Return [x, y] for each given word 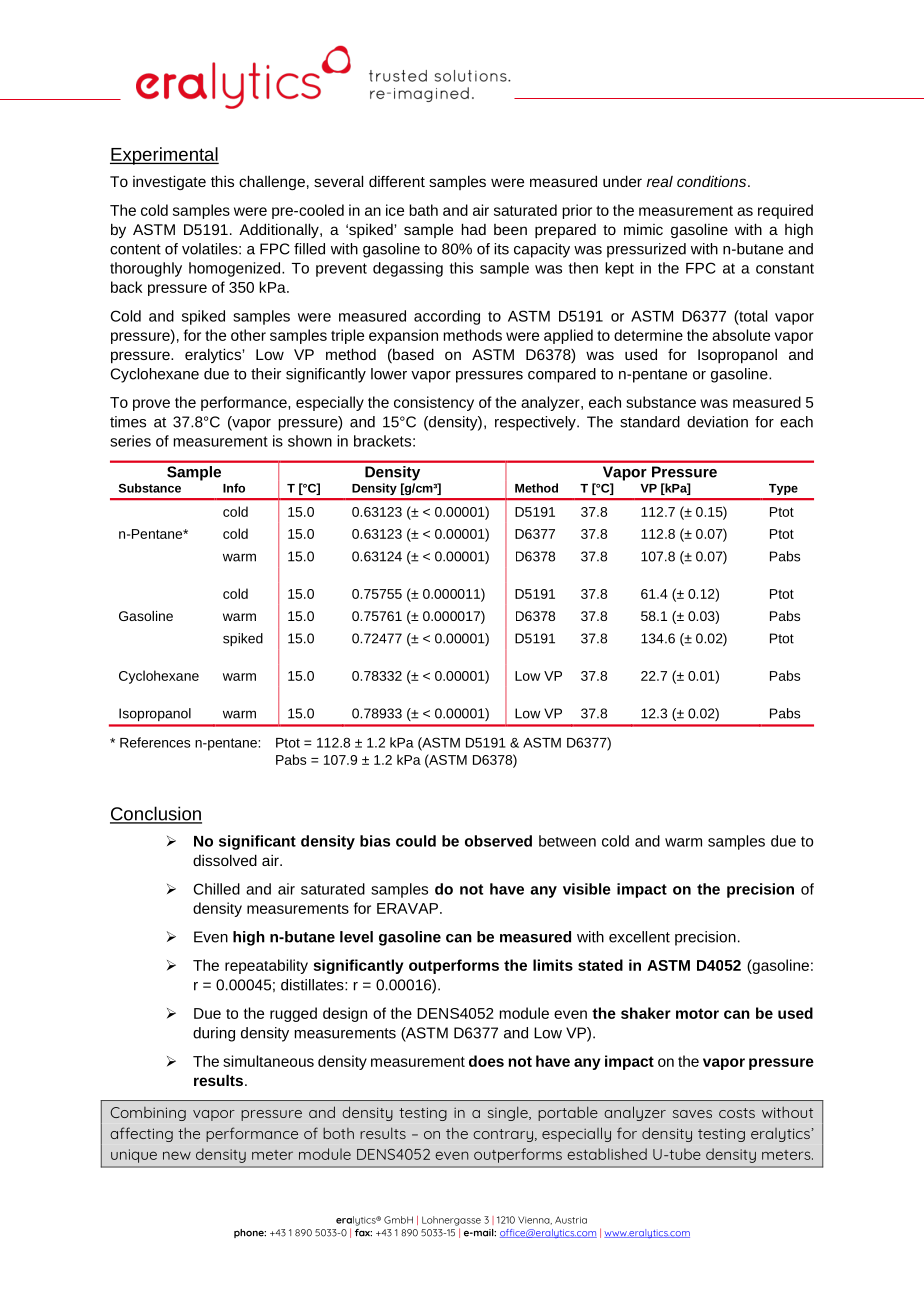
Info [234, 488]
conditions [713, 181]
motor [697, 1013]
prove [151, 405]
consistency [434, 403]
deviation [717, 422]
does [486, 1061]
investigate [169, 182]
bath [423, 210]
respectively [536, 423]
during [214, 1034]
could [416, 841]
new [177, 1155]
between [567, 841]
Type [783, 489]
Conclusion [156, 814]
